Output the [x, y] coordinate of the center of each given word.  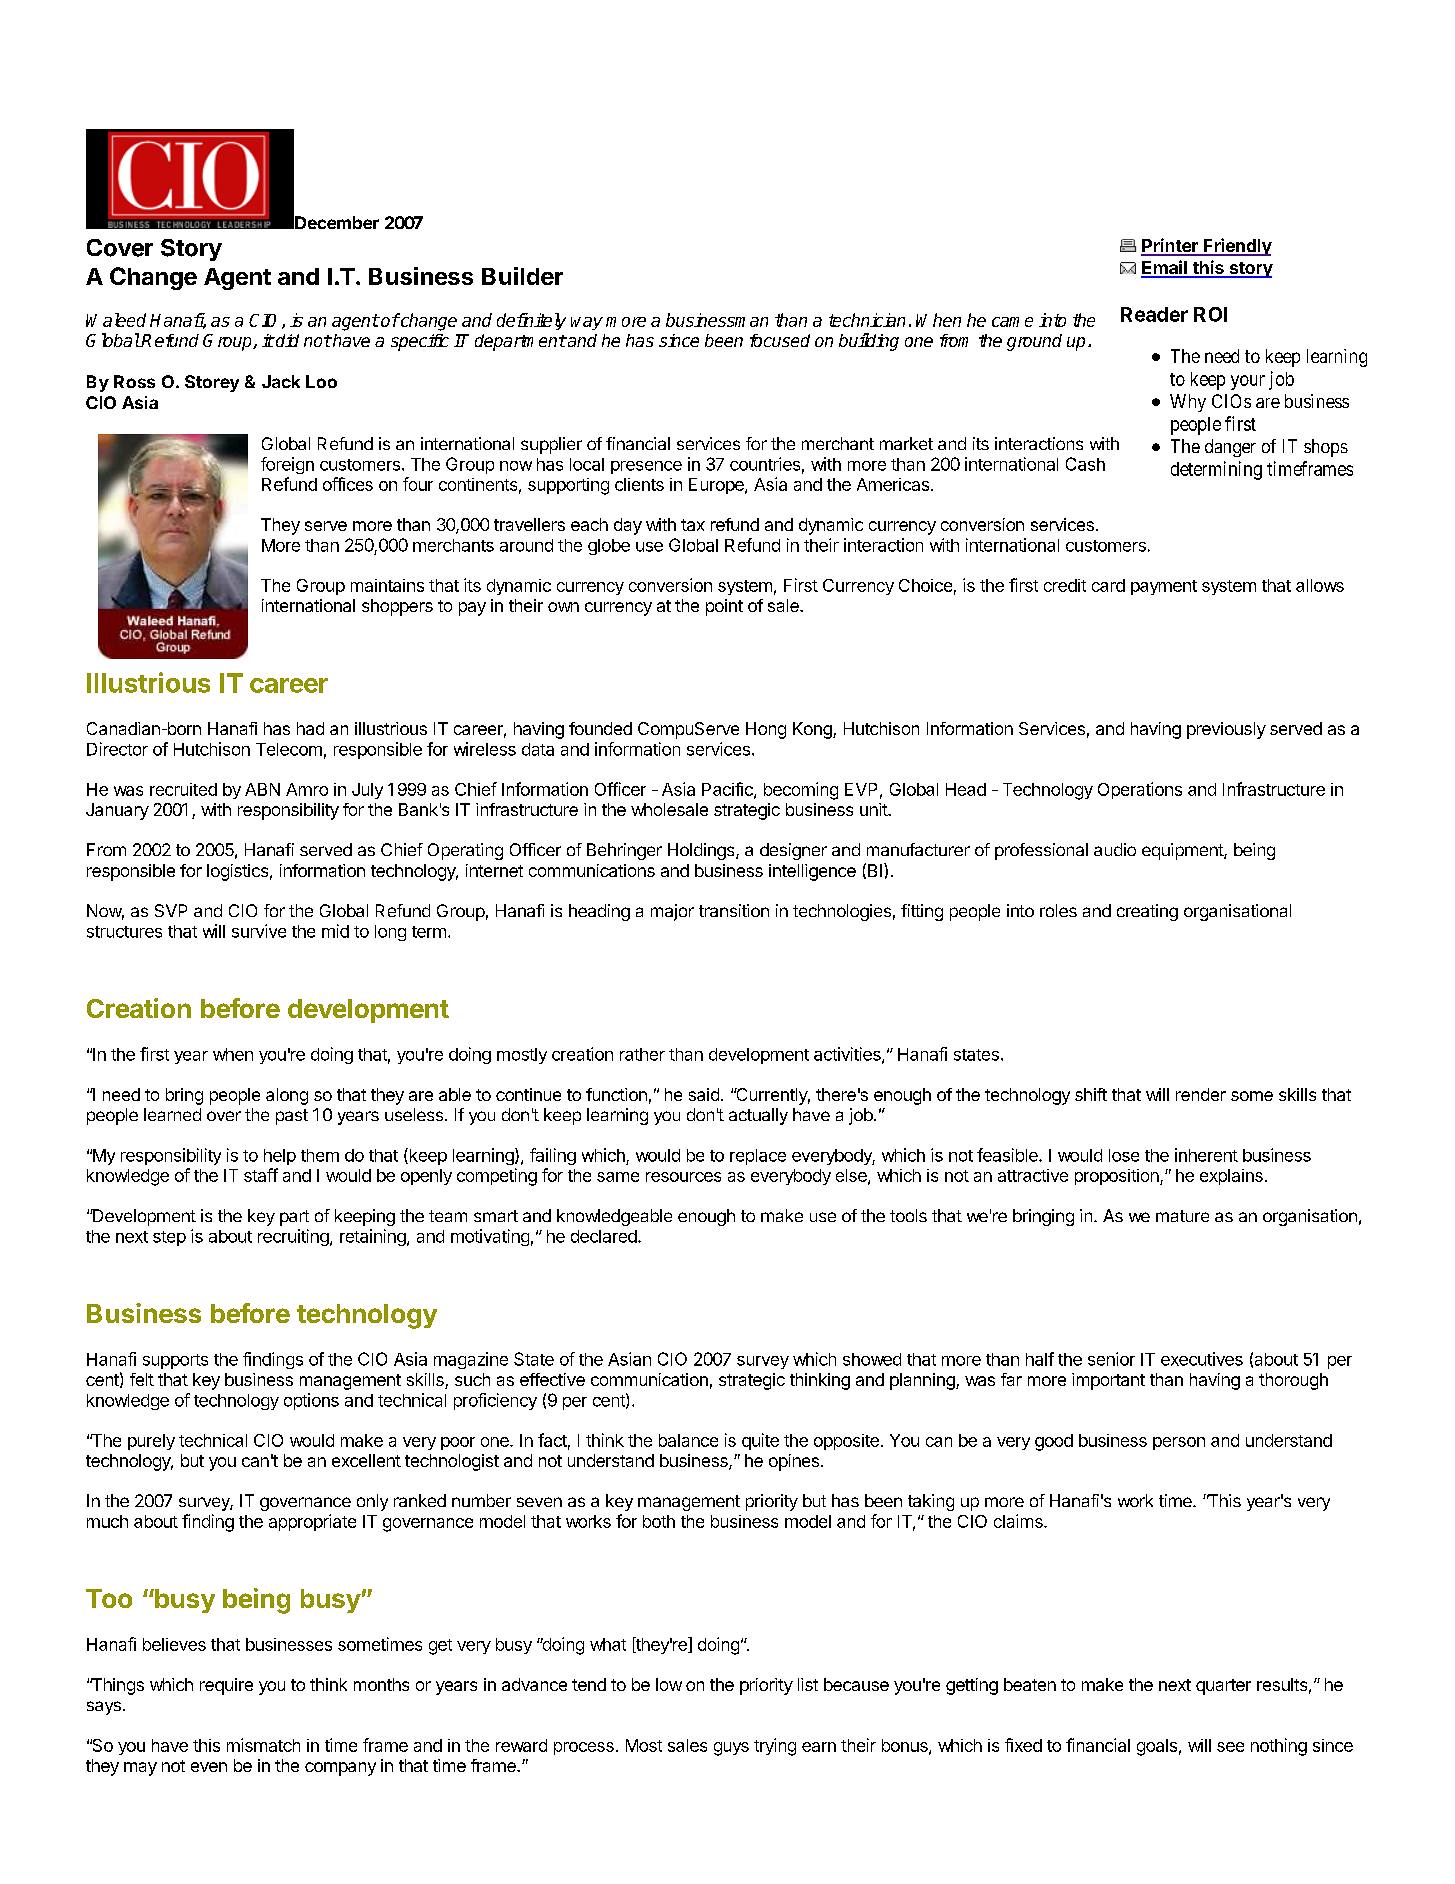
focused [780, 340]
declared [605, 1236]
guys [731, 1749]
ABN [262, 789]
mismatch [263, 1745]
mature [1182, 1216]
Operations [1140, 790]
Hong [766, 730]
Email [1165, 268]
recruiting [294, 1237]
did [286, 340]
